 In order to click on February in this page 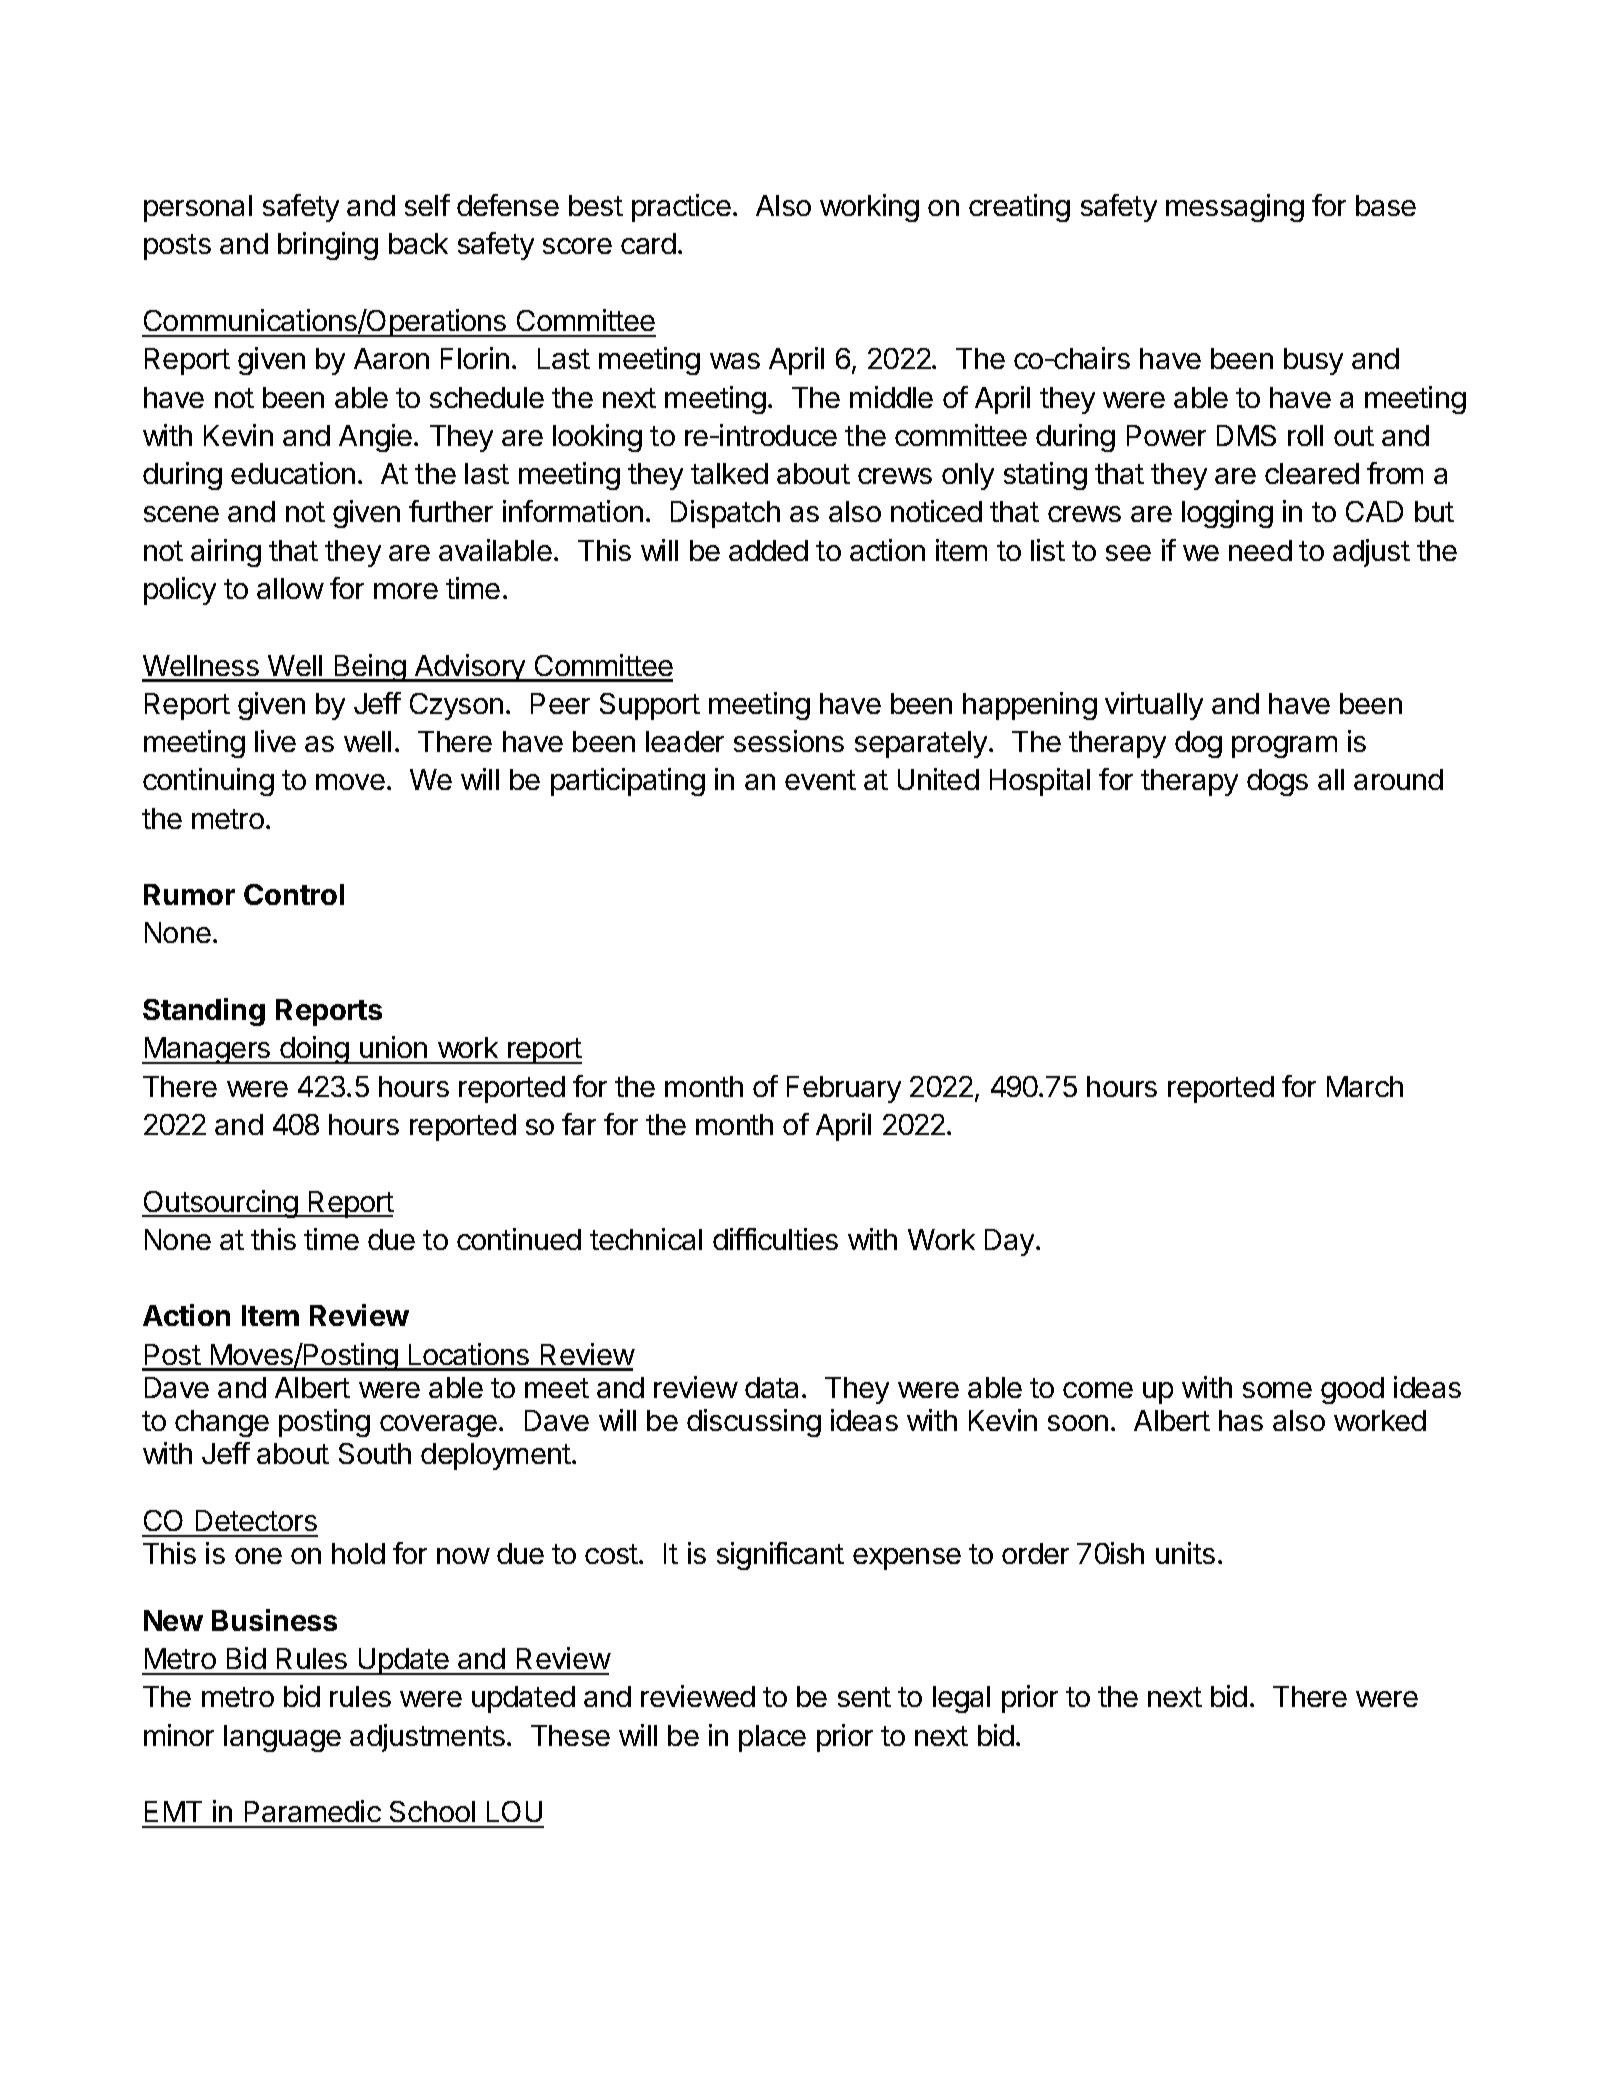, I will do `click(844, 1089)`.
